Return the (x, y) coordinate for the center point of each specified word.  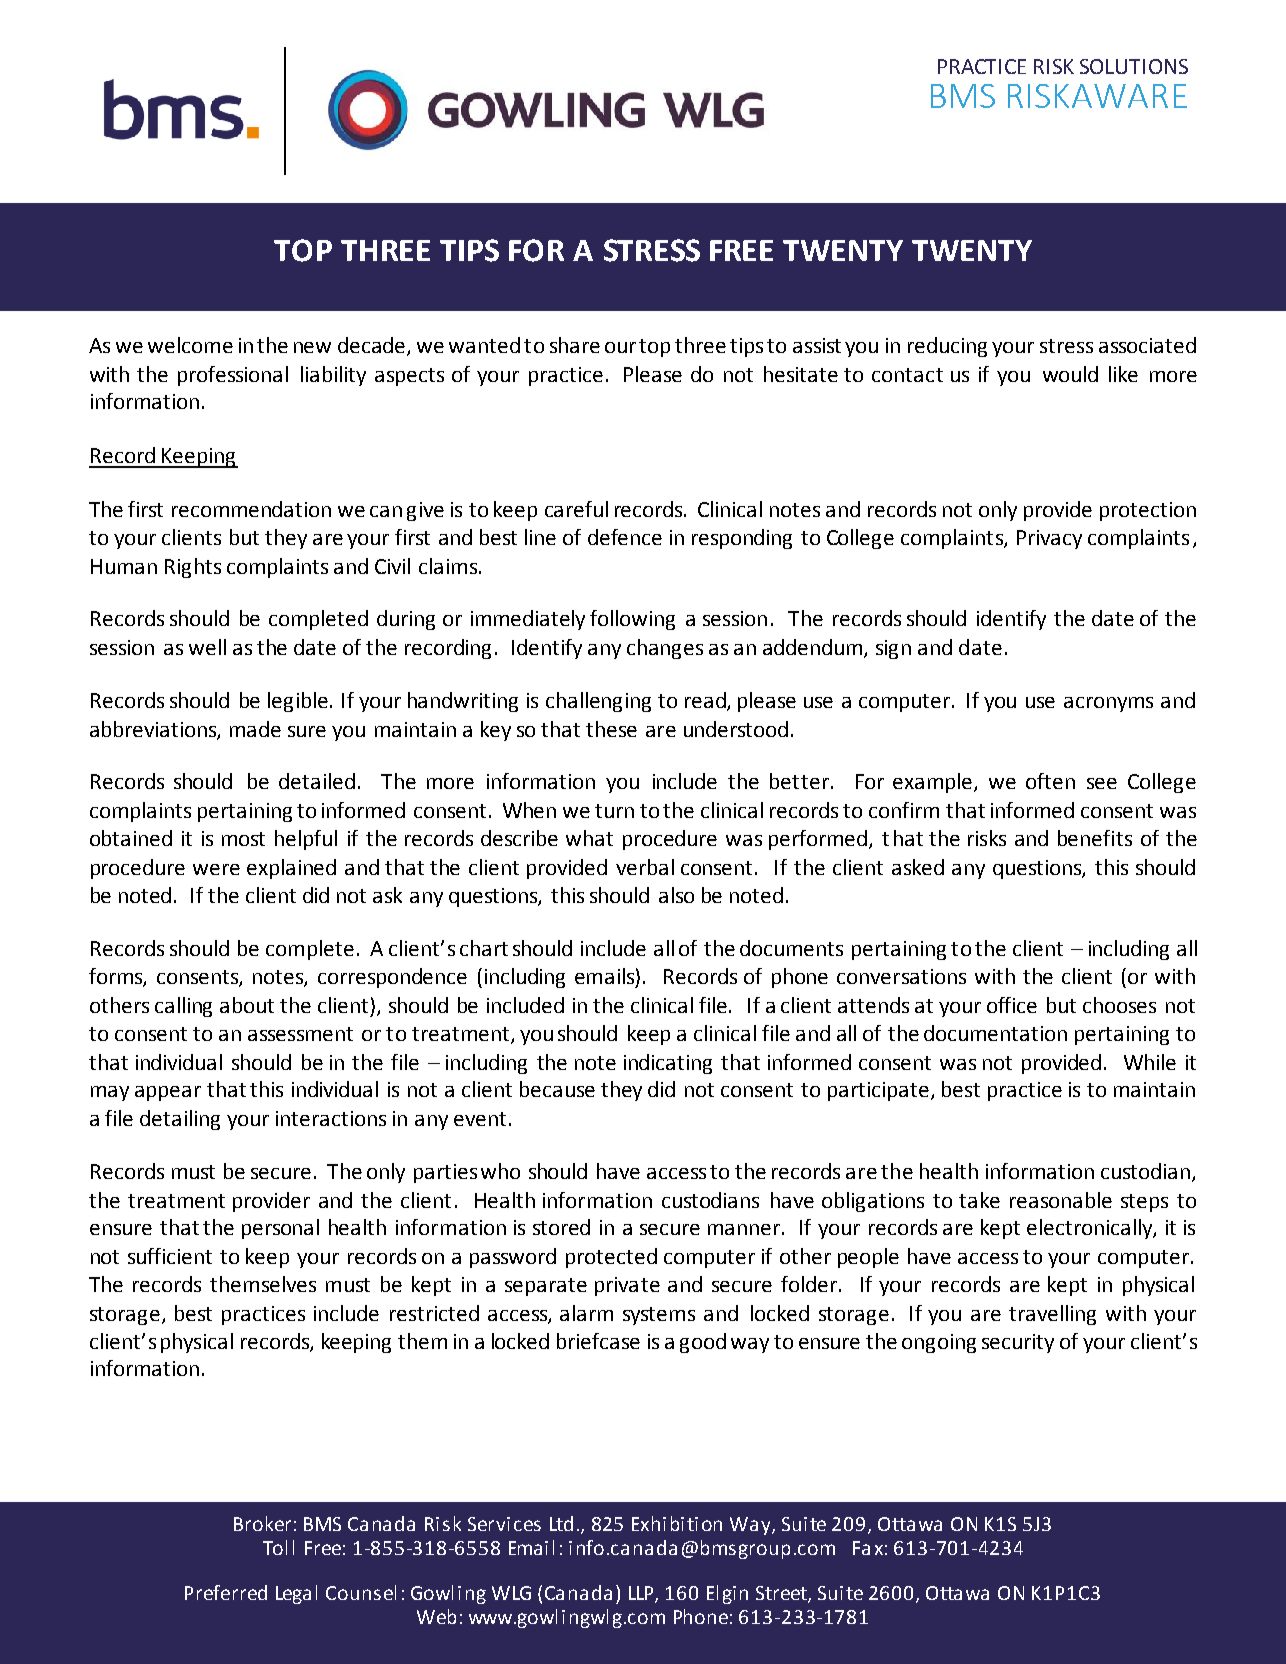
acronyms (1108, 704)
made (255, 729)
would (1070, 374)
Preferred (226, 1592)
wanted (484, 345)
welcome (190, 345)
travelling (1052, 1315)
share (575, 345)
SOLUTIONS (1134, 66)
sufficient (170, 1256)
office (1012, 1005)
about (247, 1005)
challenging (598, 702)
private (627, 1286)
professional (233, 376)
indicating (668, 1064)
